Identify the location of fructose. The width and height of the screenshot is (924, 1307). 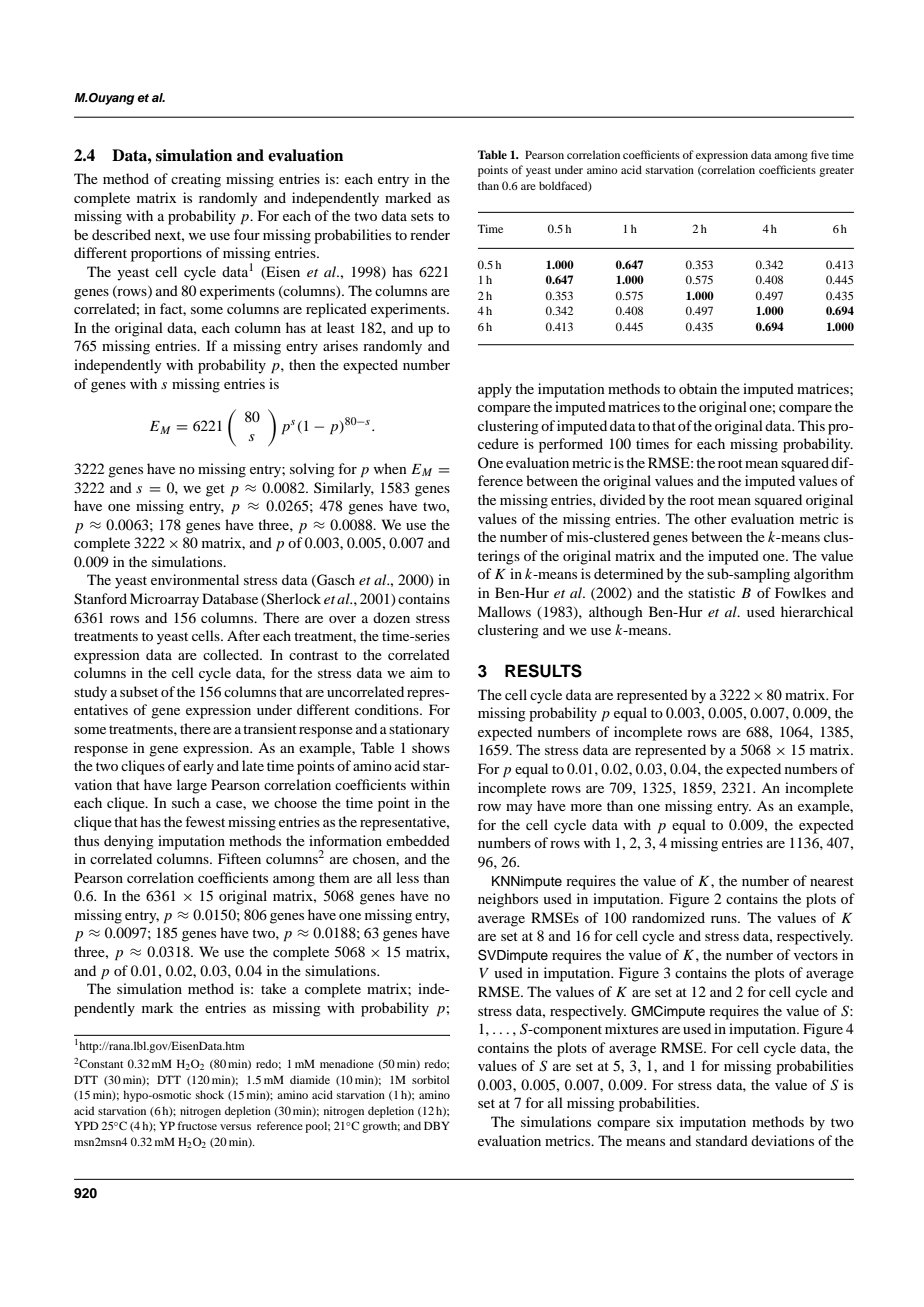
(197, 1125).
